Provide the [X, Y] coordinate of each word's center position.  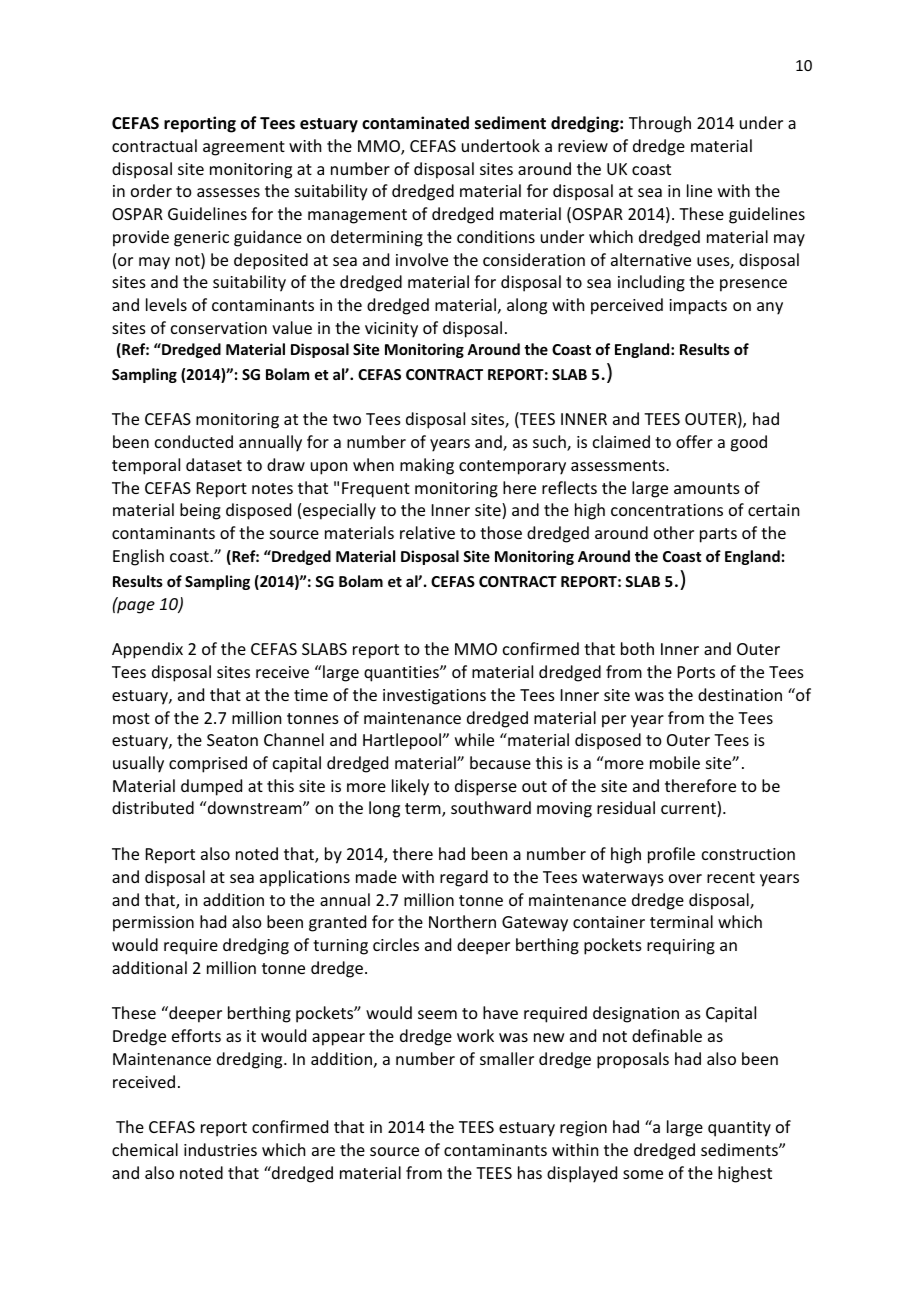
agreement [244, 148]
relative [427, 532]
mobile [675, 762]
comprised [208, 764]
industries [220, 1149]
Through [660, 124]
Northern [462, 921]
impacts [698, 307]
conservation [219, 328]
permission [153, 924]
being [200, 511]
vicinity [391, 330]
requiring [681, 947]
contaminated [415, 123]
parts [718, 535]
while [474, 739]
